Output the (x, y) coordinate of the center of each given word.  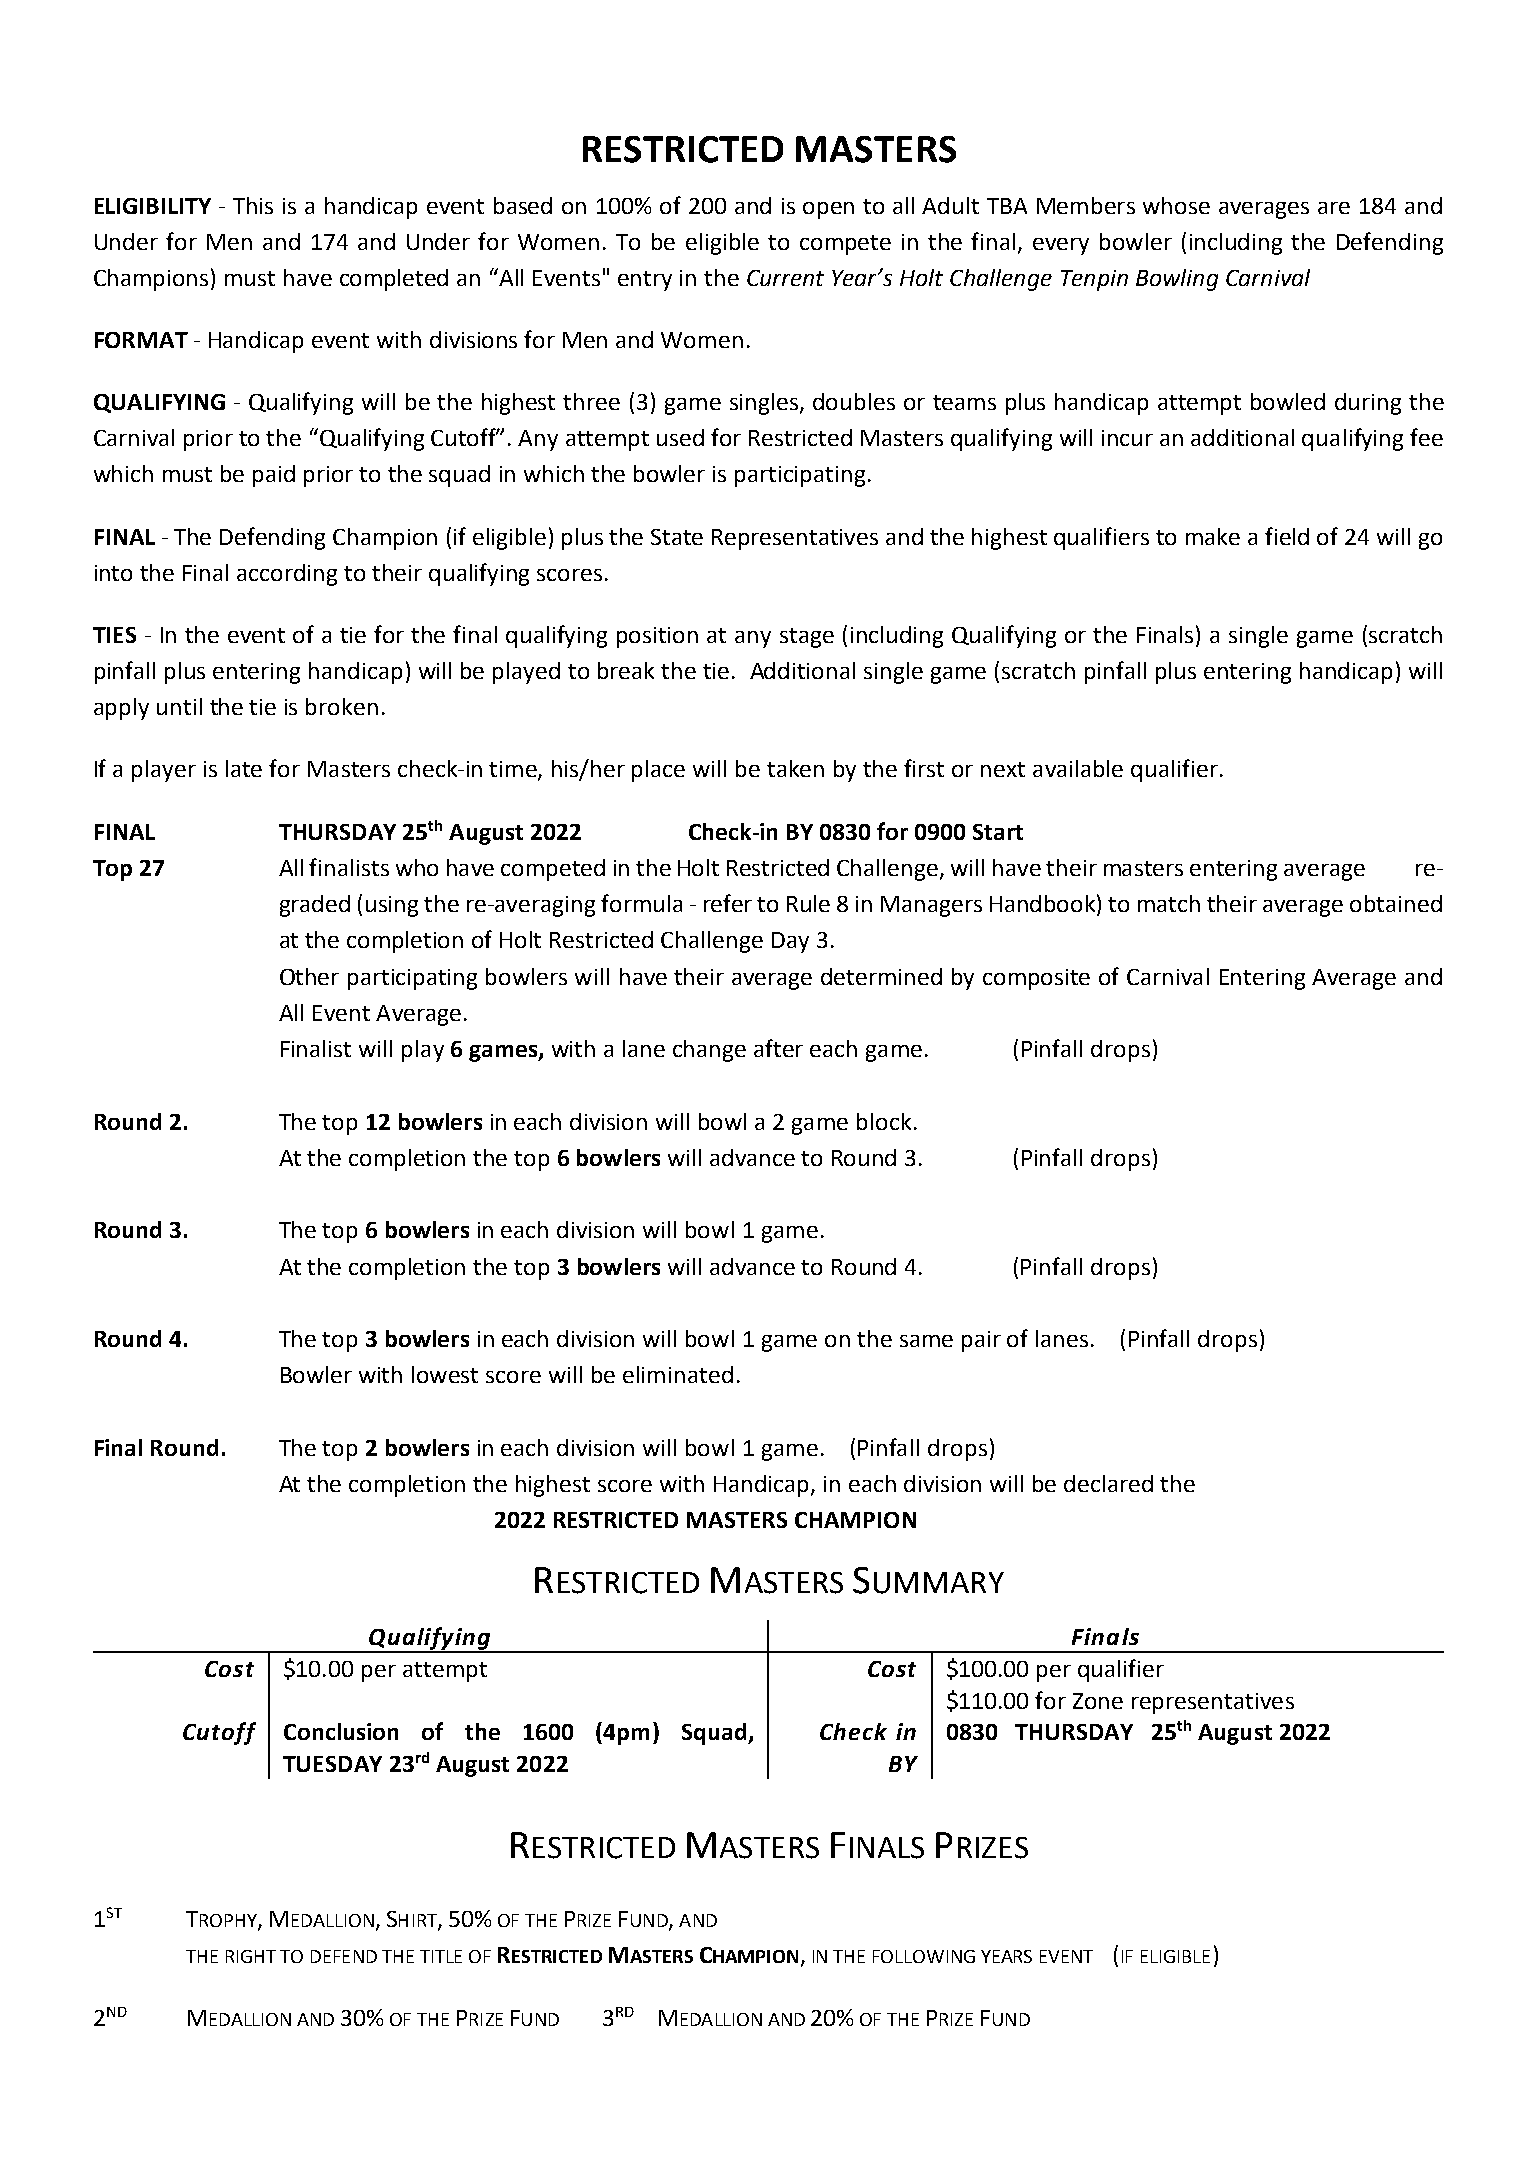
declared (1108, 1483)
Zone (1098, 1701)
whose (1176, 205)
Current (785, 278)
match (1169, 903)
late (244, 768)
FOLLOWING (924, 1956)
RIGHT (251, 1956)
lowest (445, 1374)
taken (795, 768)
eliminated (678, 1374)
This (253, 205)
